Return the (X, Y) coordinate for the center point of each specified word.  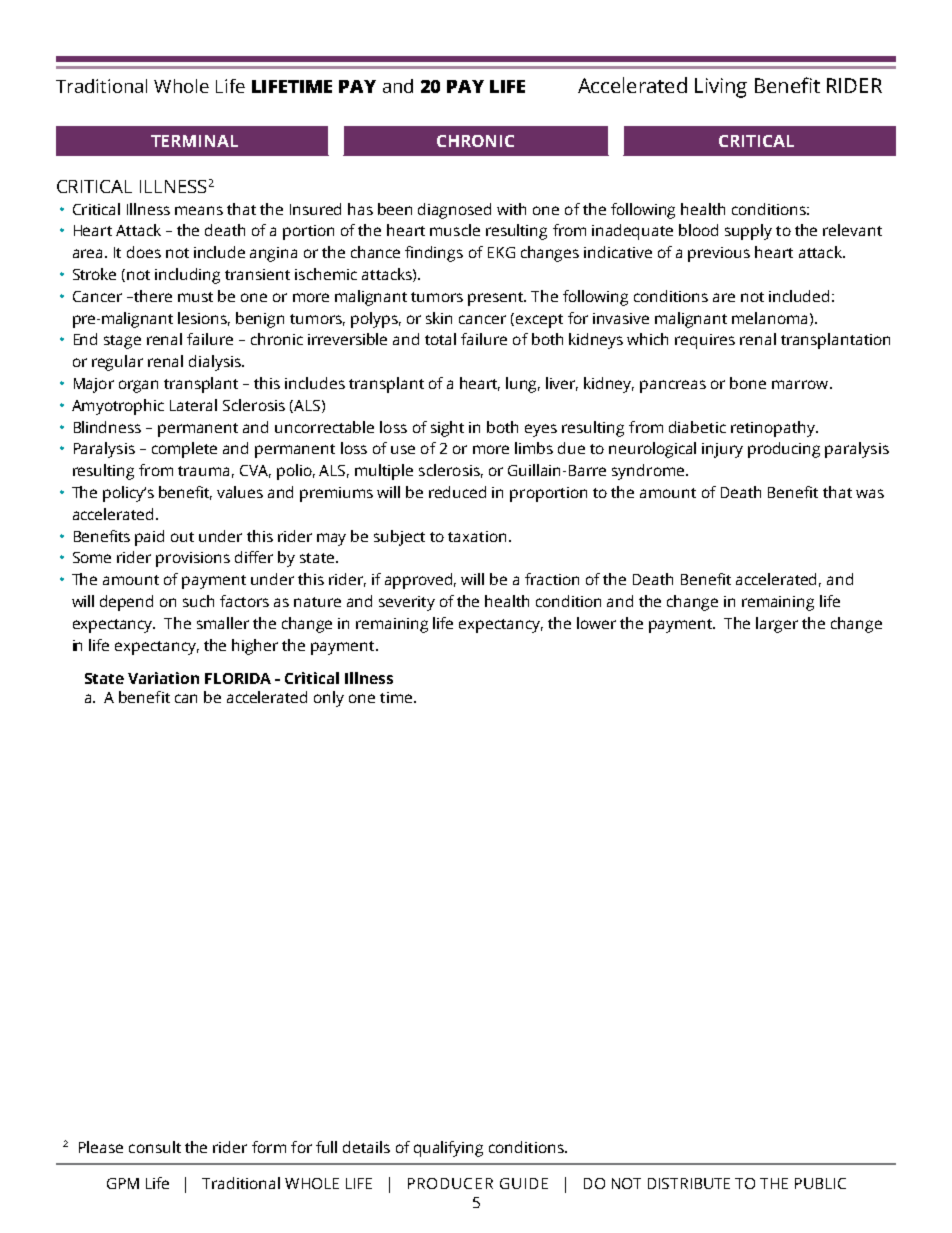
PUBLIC (820, 1183)
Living (721, 88)
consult (155, 1147)
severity (407, 603)
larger (777, 625)
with (511, 209)
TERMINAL (194, 141)
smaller (223, 623)
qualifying (448, 1149)
